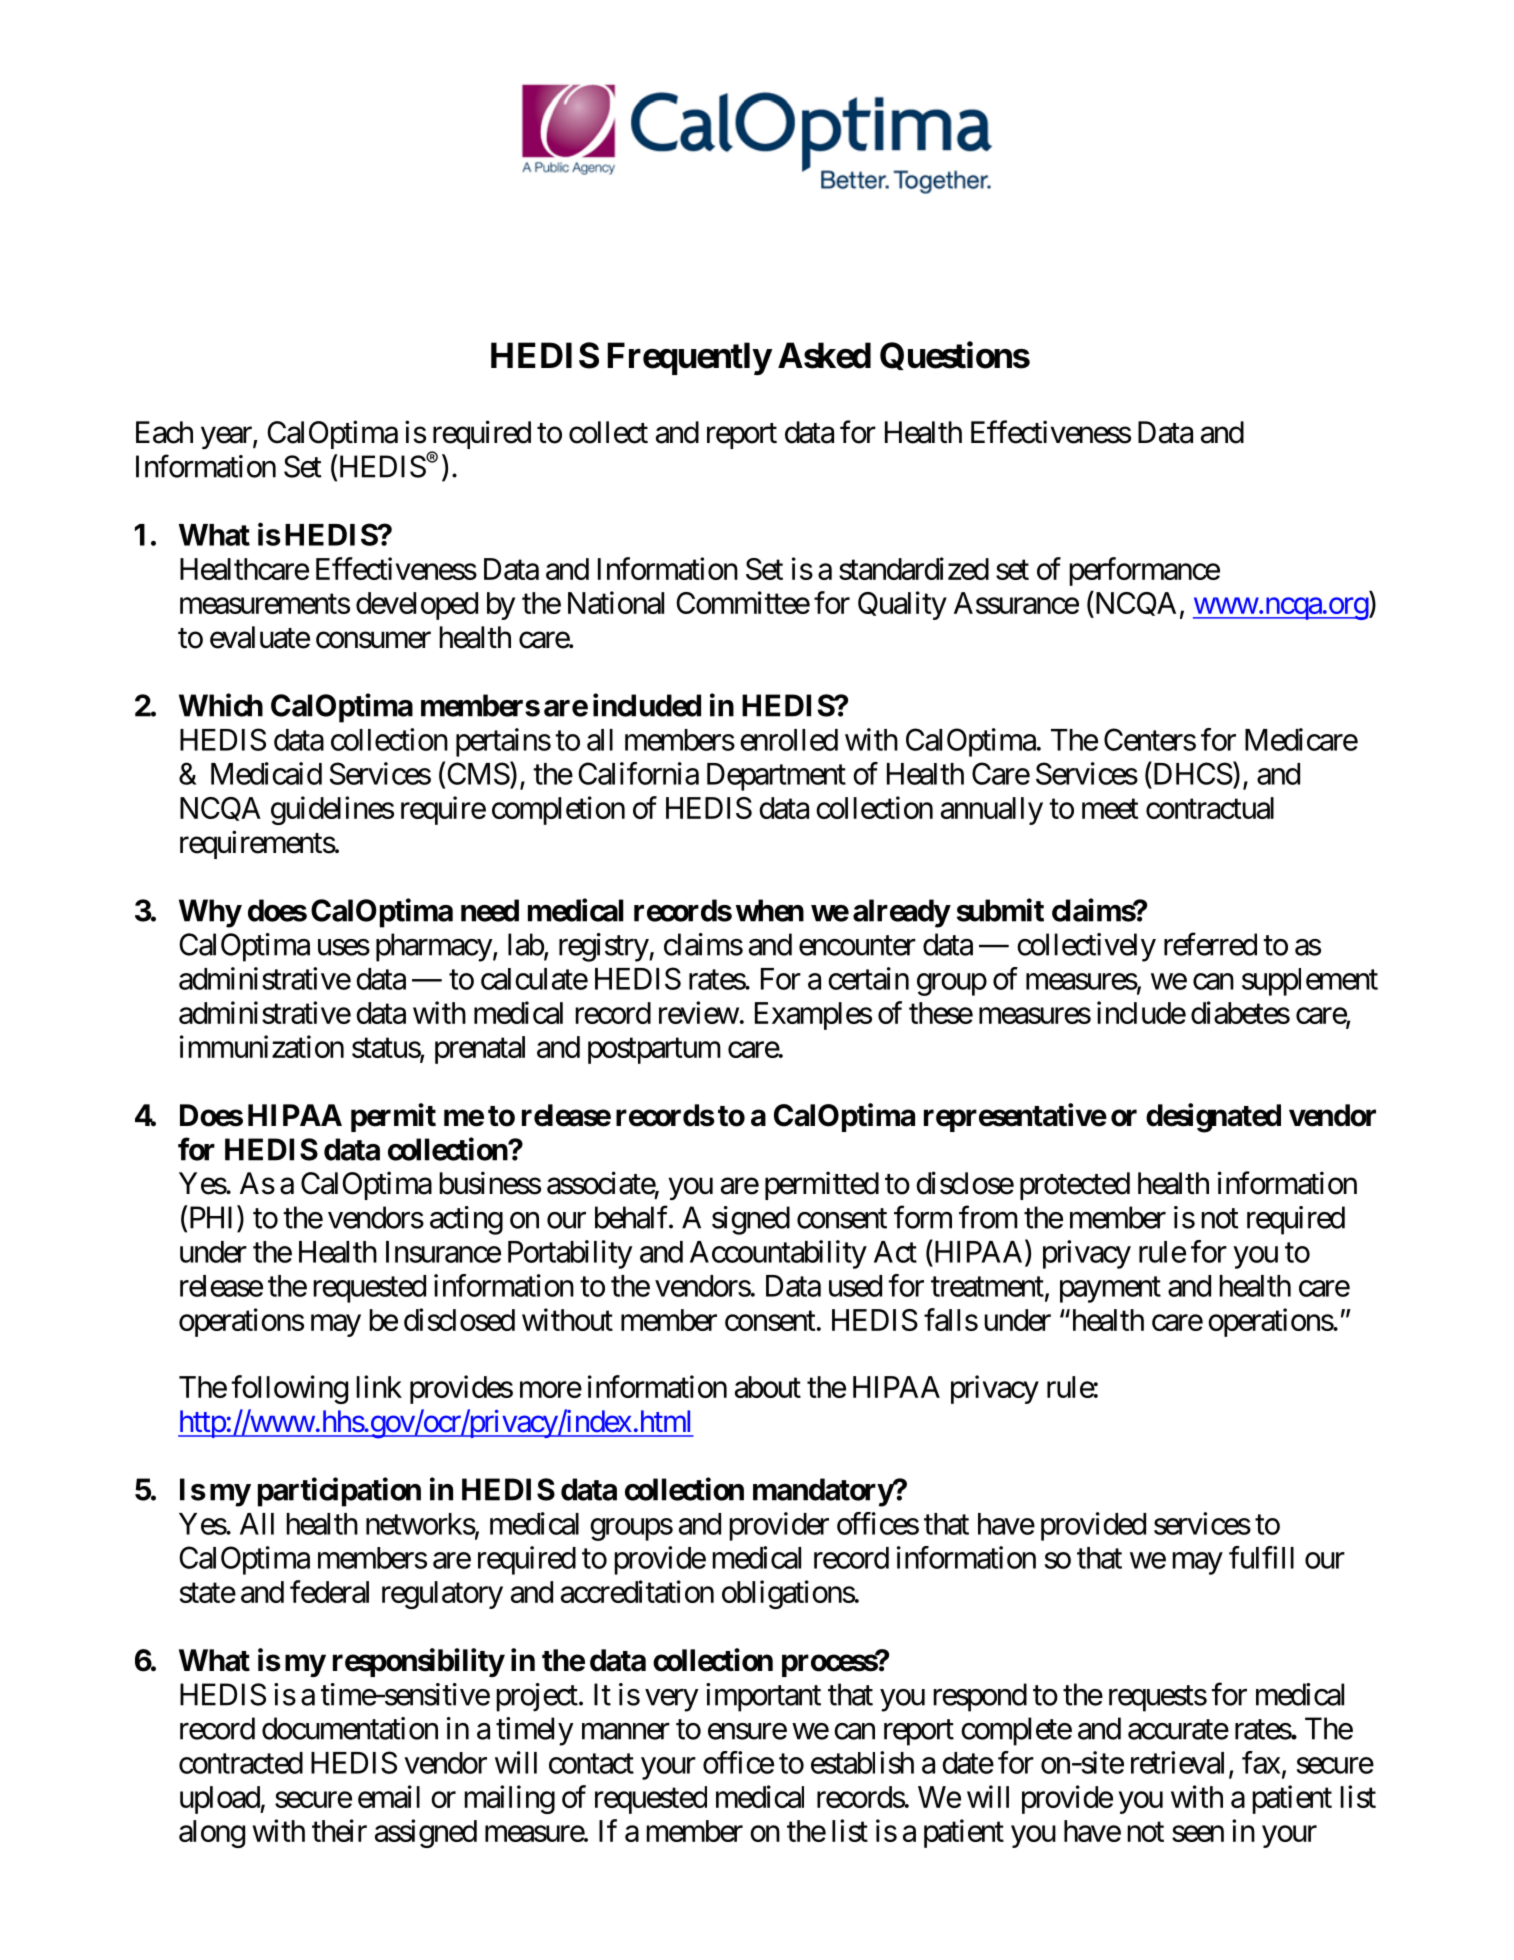 The width and height of the screenshot is (1514, 1960). Describe the element at coordinates (770, 910) in the screenshot. I see `when` at that location.
